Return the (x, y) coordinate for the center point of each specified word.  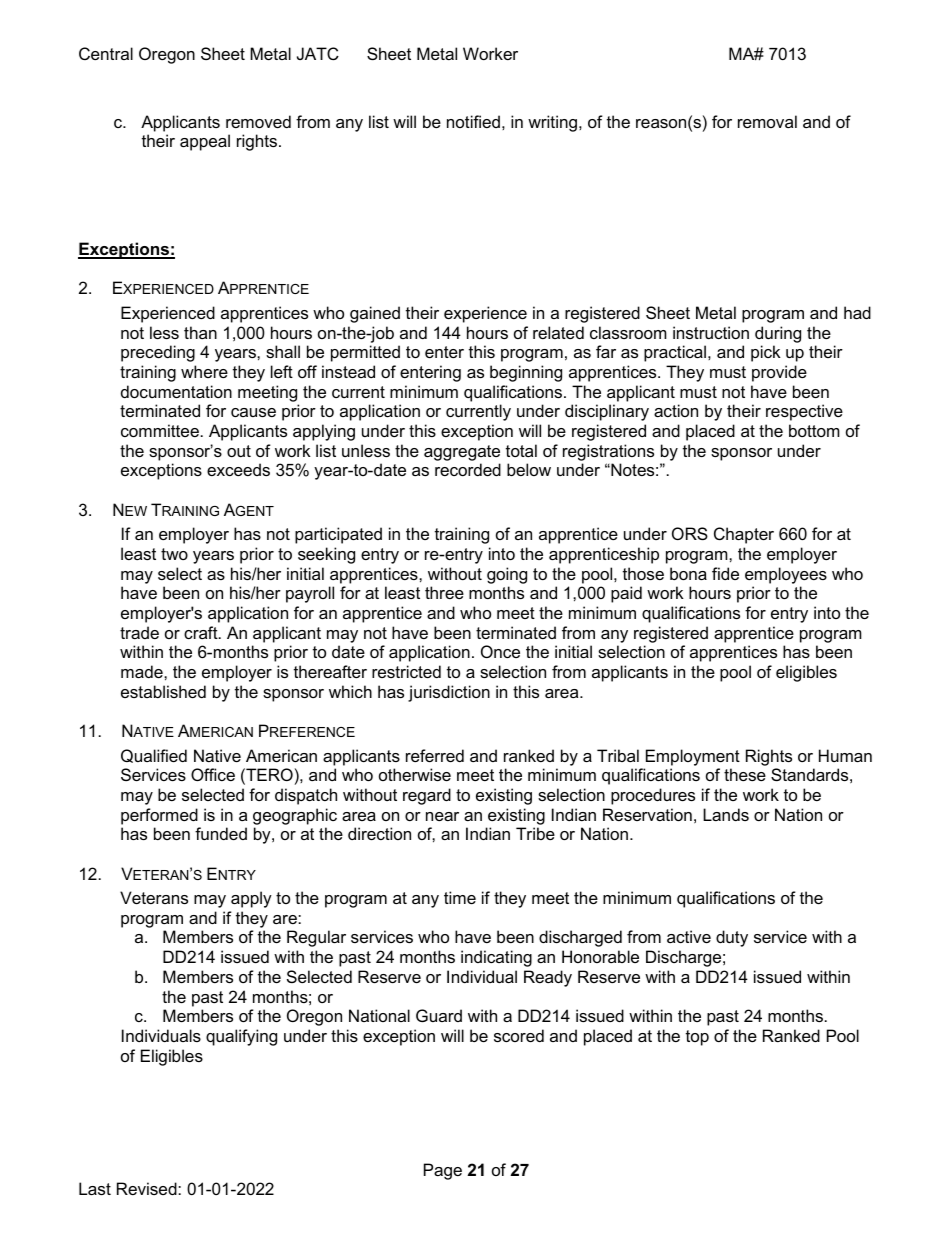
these (745, 774)
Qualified (154, 756)
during (778, 334)
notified (473, 121)
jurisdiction (449, 693)
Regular (316, 938)
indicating (496, 958)
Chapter (744, 535)
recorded (468, 469)
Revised (148, 1188)
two (174, 554)
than (200, 332)
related (558, 332)
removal (767, 121)
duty (732, 938)
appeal (205, 142)
